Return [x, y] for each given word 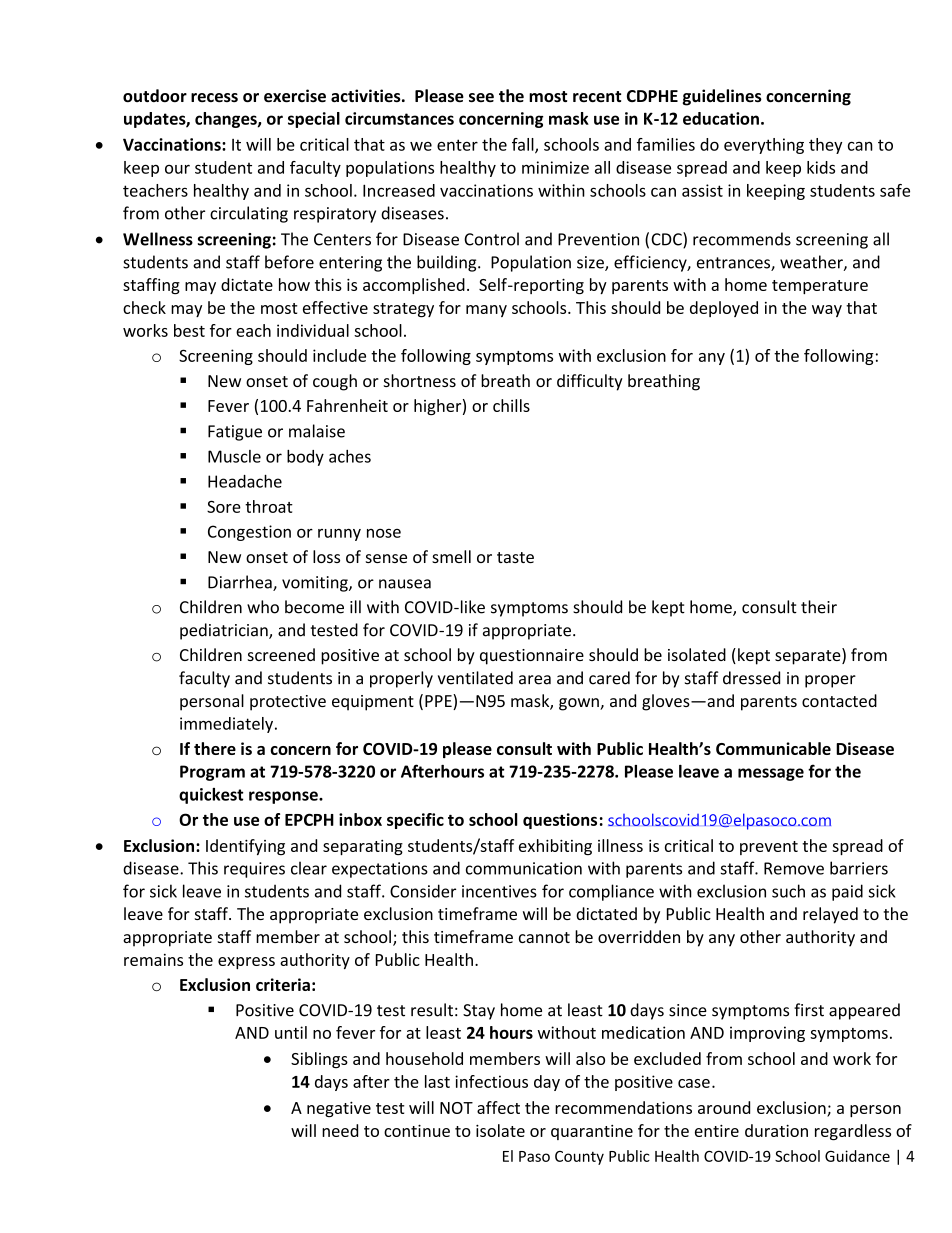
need [340, 1130]
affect [498, 1107]
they [825, 146]
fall [524, 145]
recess [214, 97]
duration [776, 1130]
